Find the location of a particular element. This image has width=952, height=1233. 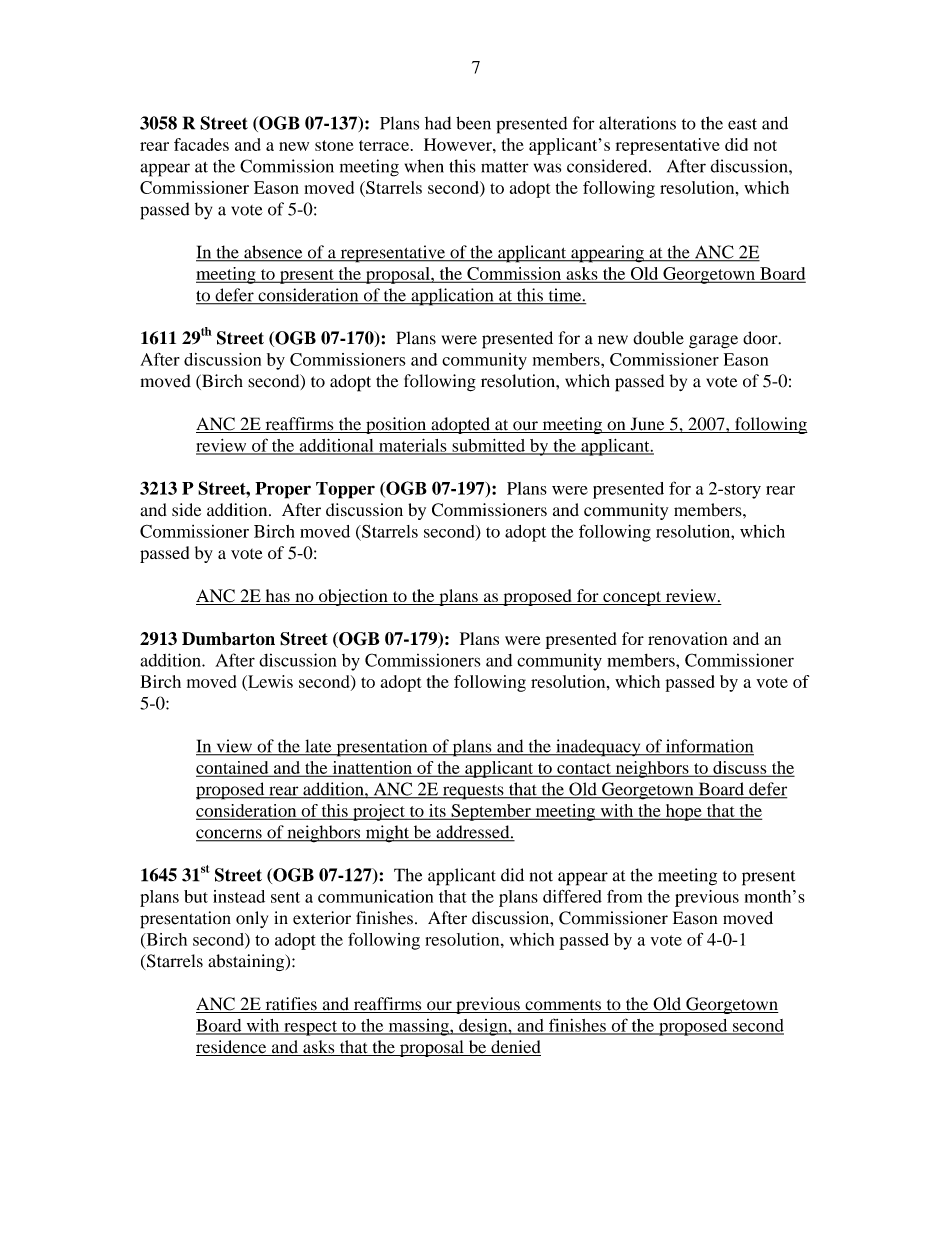

objection is located at coordinates (353, 597).
